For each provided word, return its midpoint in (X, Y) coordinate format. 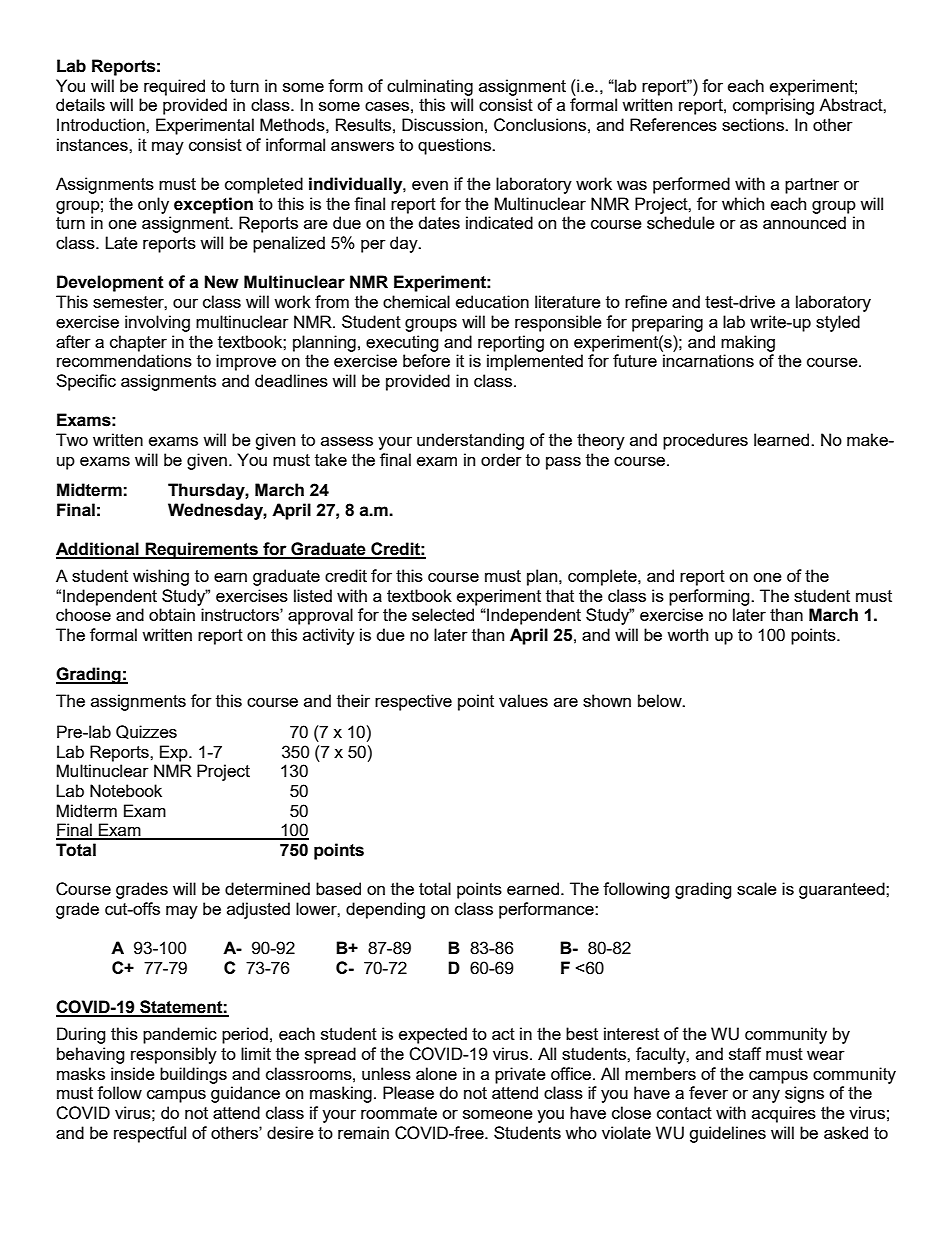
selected (443, 614)
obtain (172, 614)
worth (687, 634)
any (766, 1096)
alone (436, 1073)
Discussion (442, 124)
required (174, 87)
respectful (150, 1134)
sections (754, 124)
